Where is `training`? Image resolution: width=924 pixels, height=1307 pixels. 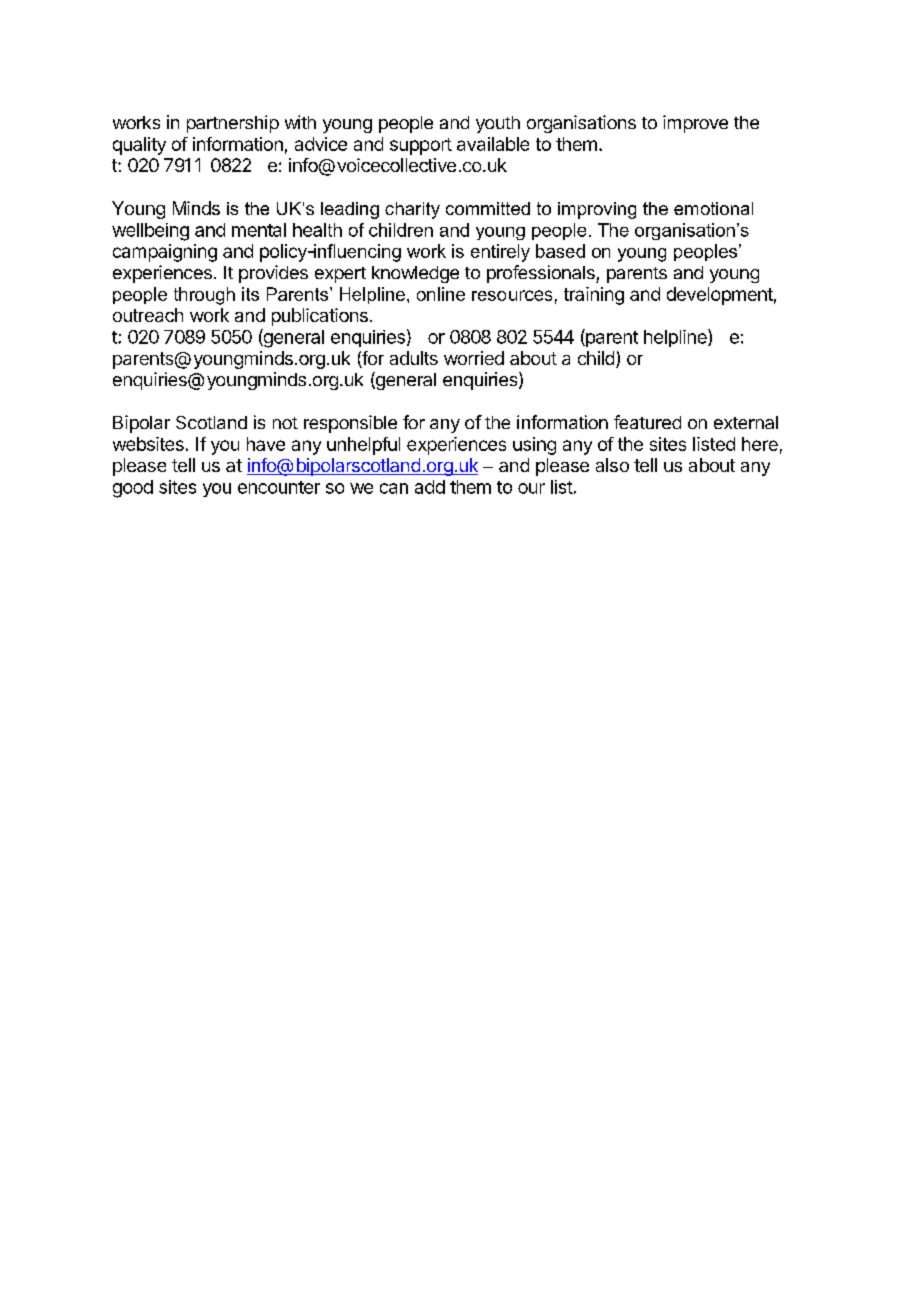
training is located at coordinates (594, 296).
